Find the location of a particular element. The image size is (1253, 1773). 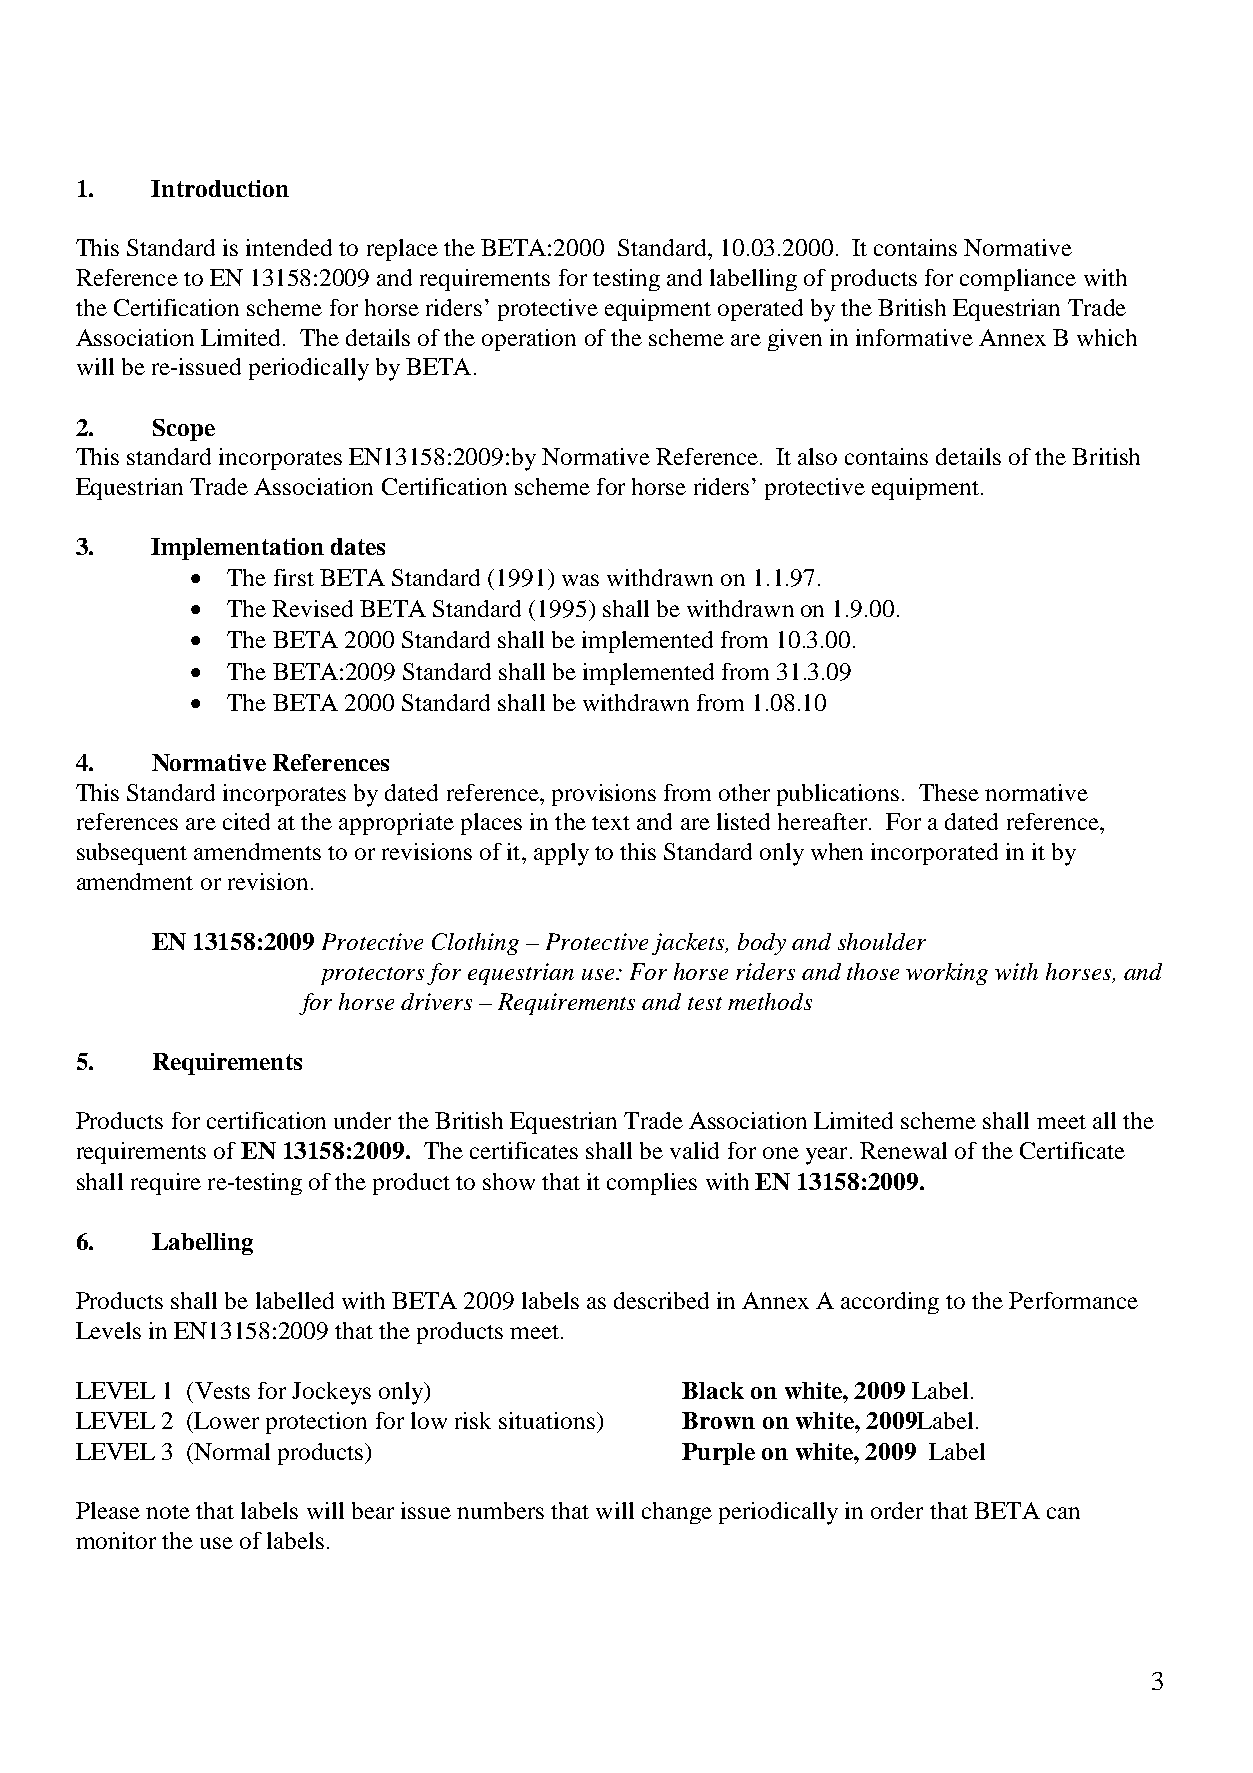

apply is located at coordinates (561, 854).
